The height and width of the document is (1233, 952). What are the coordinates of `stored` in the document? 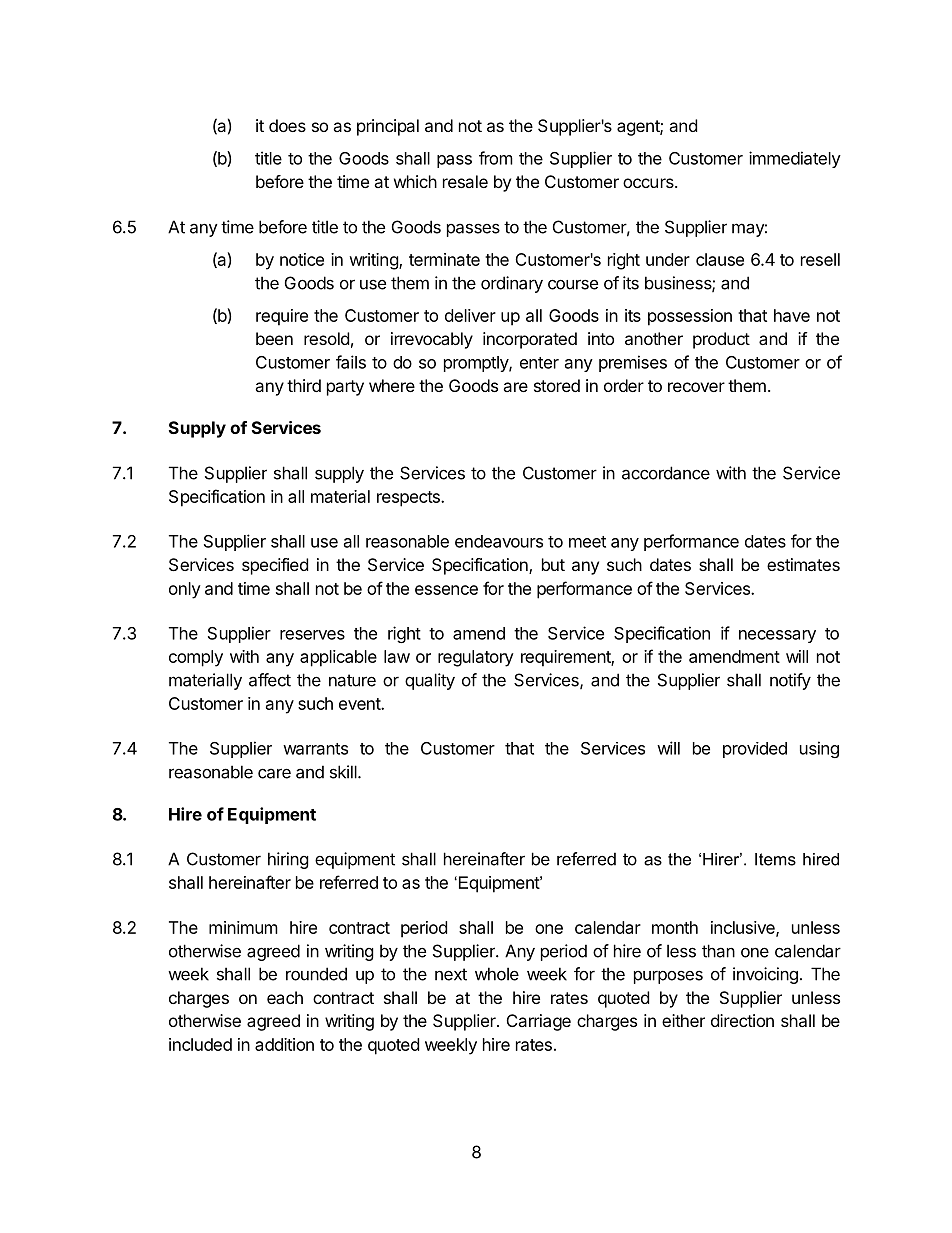 It's located at (557, 385).
